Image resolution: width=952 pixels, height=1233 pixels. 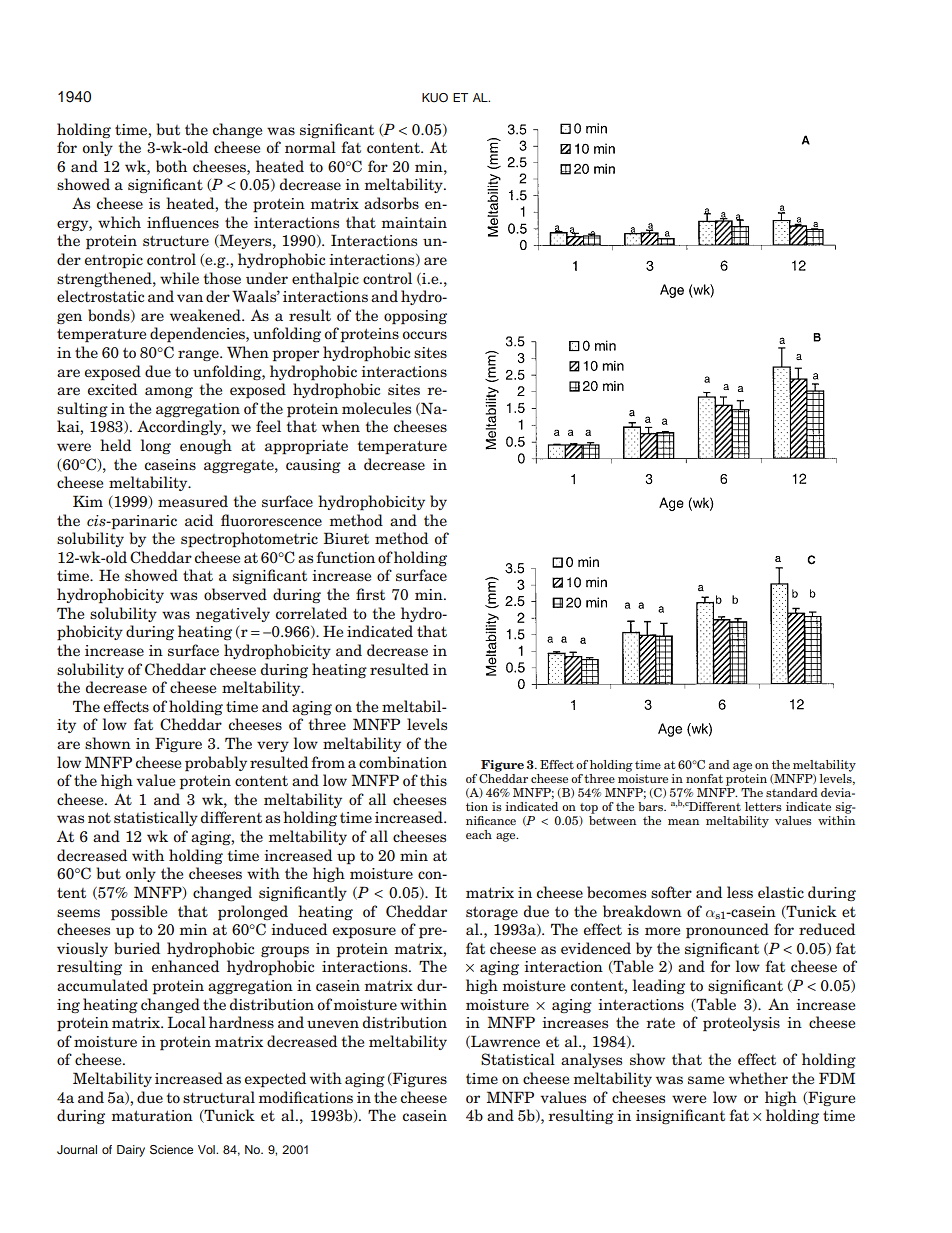 I want to click on molecules, so click(x=376, y=408).
